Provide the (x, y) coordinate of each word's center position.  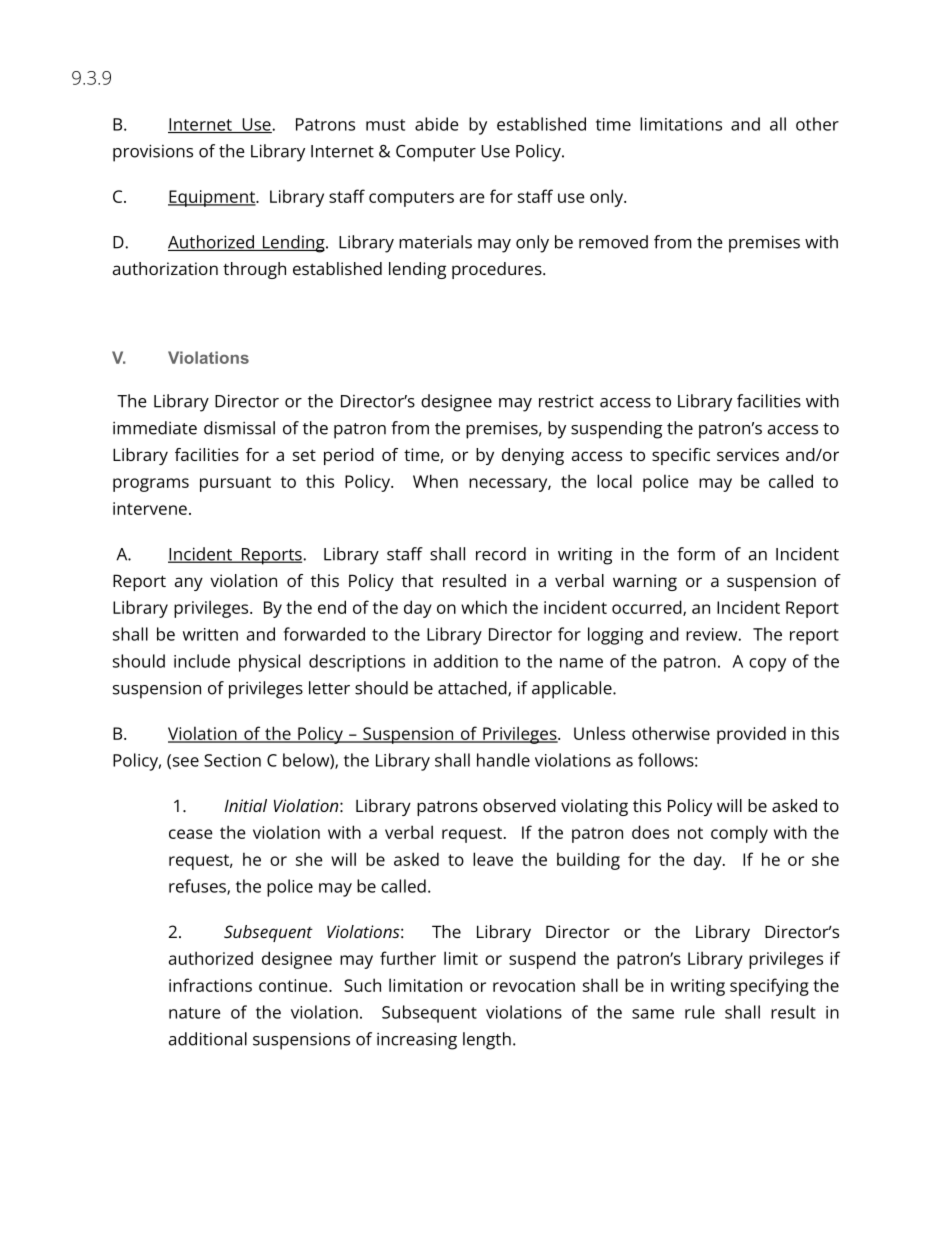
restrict (566, 401)
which (484, 607)
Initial (246, 805)
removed (613, 242)
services (748, 454)
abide (437, 124)
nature (195, 1013)
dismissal (239, 428)
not (690, 833)
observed (519, 805)
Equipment (212, 198)
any (188, 584)
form (696, 554)
